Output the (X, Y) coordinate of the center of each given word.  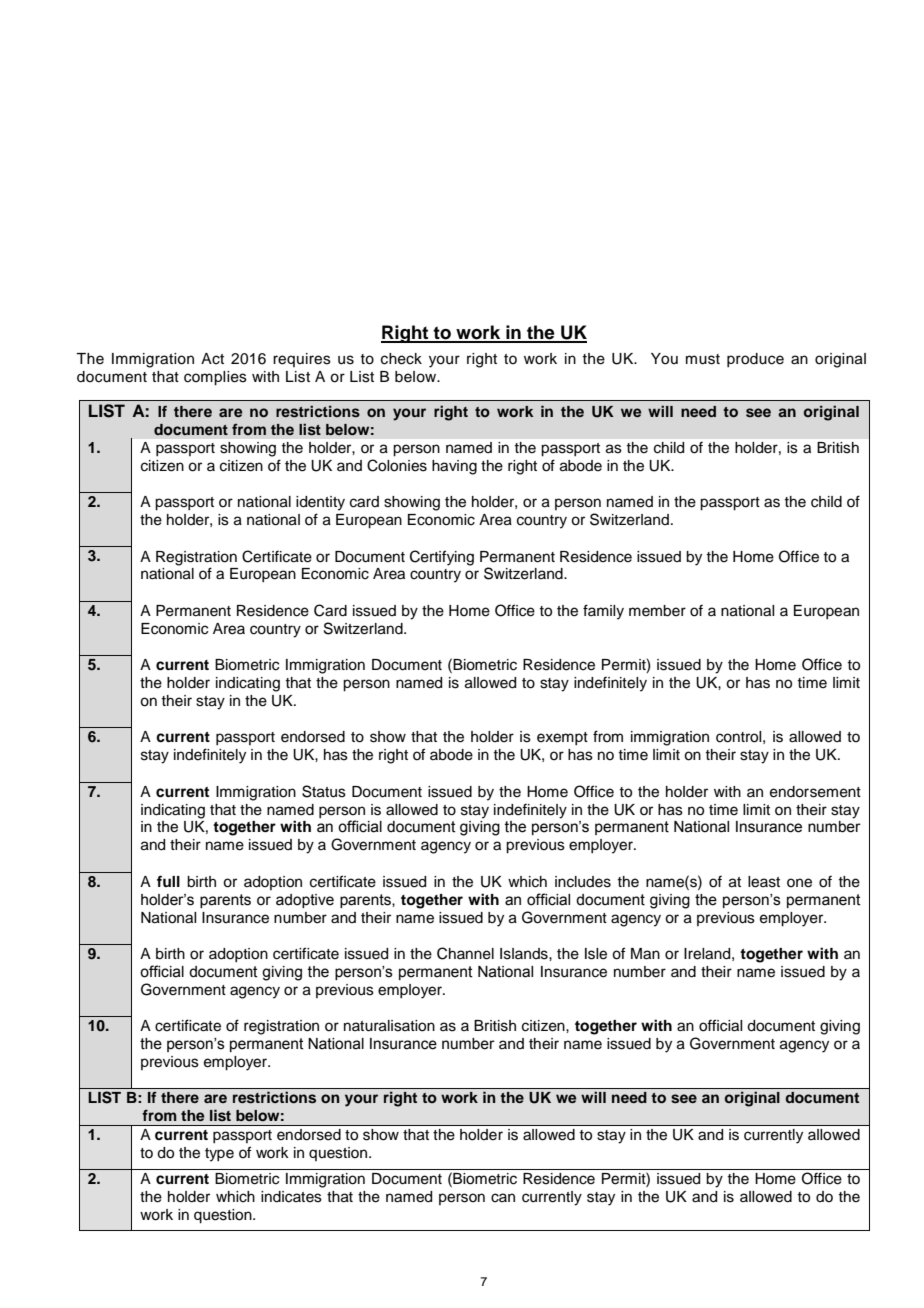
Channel (465, 953)
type (219, 1155)
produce (755, 360)
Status (324, 791)
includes (583, 882)
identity (320, 503)
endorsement (815, 792)
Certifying (442, 558)
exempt (562, 738)
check (401, 359)
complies (215, 378)
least (764, 882)
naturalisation (389, 1026)
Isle (596, 954)
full (168, 881)
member (657, 611)
